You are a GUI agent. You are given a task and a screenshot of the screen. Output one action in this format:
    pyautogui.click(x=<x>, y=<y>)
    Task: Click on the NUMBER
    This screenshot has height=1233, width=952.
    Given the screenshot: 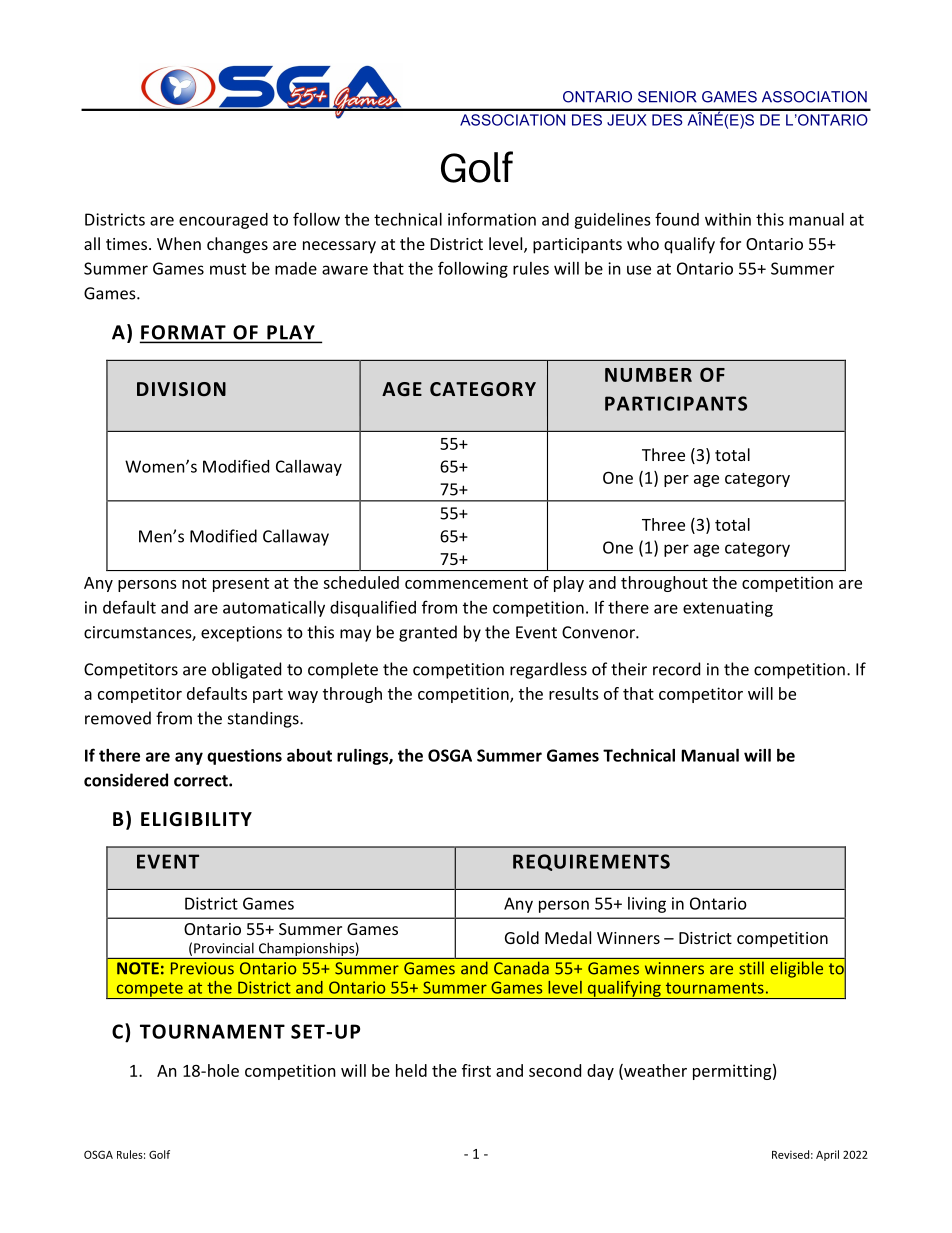 What is the action you would take?
    pyautogui.click(x=648, y=375)
